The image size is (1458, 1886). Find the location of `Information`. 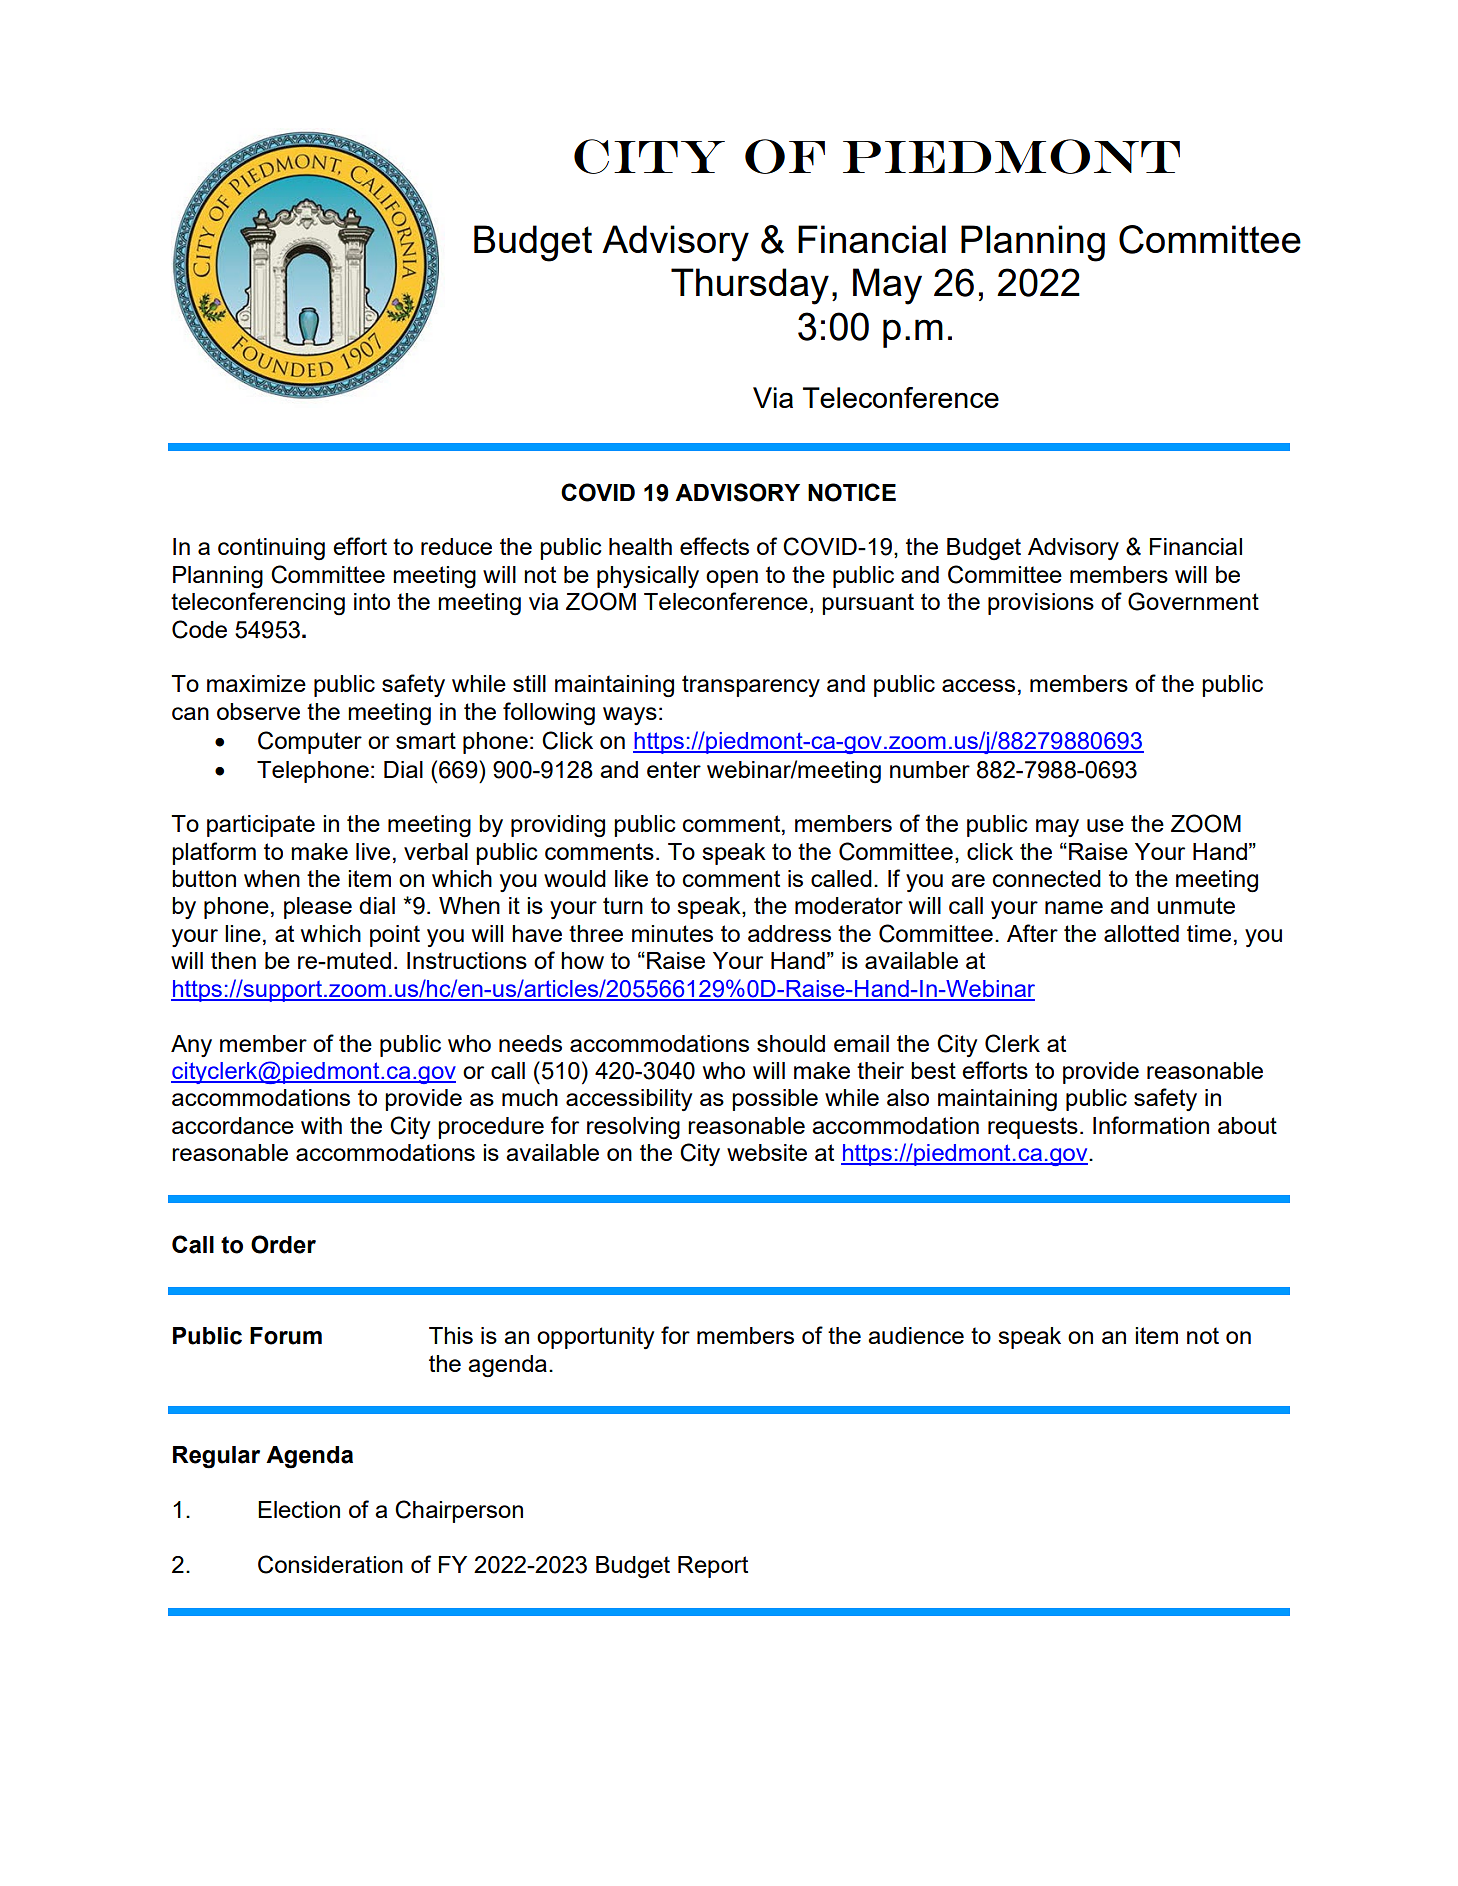

Information is located at coordinates (1151, 1125).
